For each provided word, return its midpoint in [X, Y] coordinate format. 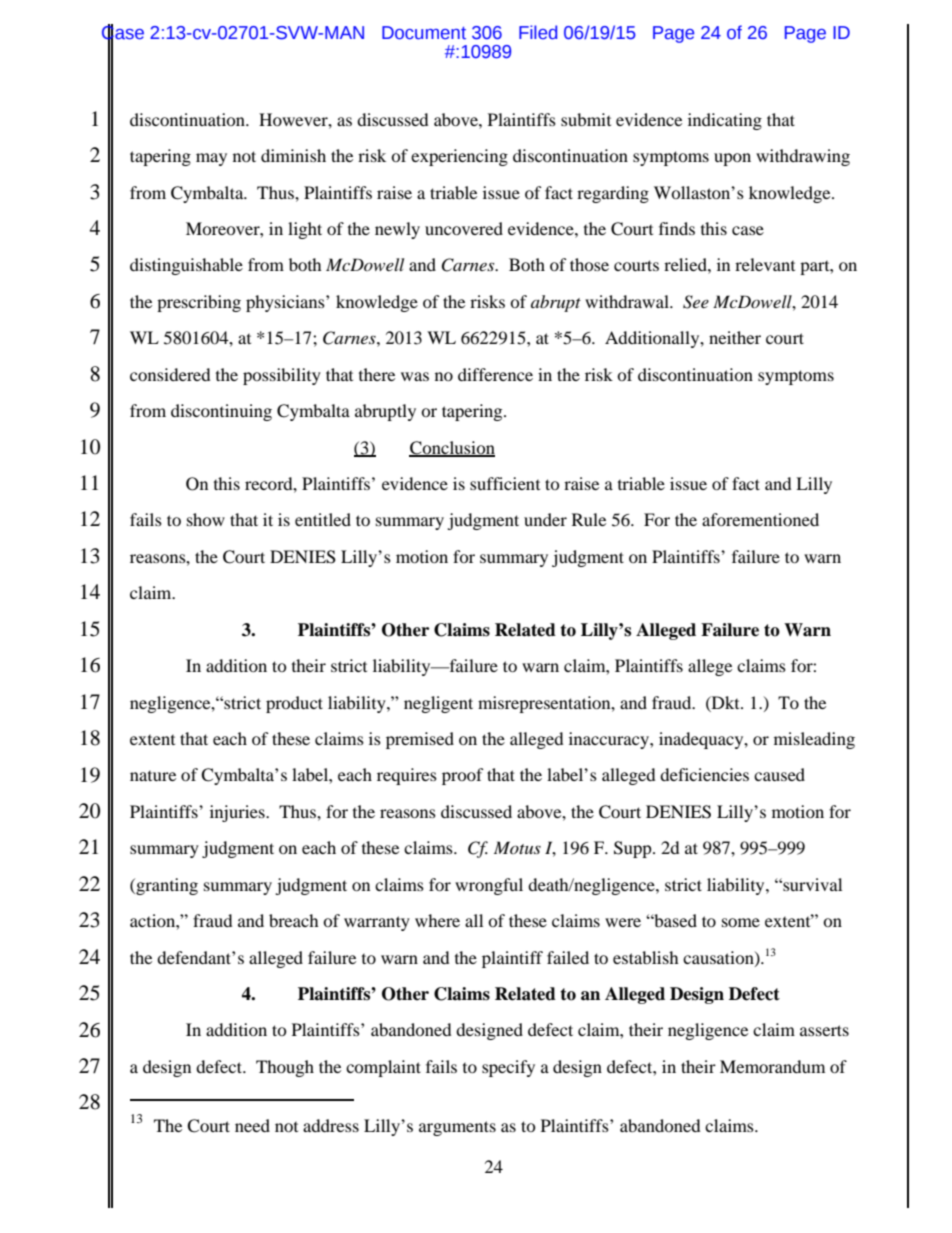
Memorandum [772, 1066]
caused [779, 774]
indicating [725, 121]
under [545, 519]
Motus [517, 847]
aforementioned [760, 519]
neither [735, 337]
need [252, 1125]
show [206, 519]
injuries [238, 813]
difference [495, 374]
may [211, 159]
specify [508, 1068]
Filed [538, 32]
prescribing [199, 303]
